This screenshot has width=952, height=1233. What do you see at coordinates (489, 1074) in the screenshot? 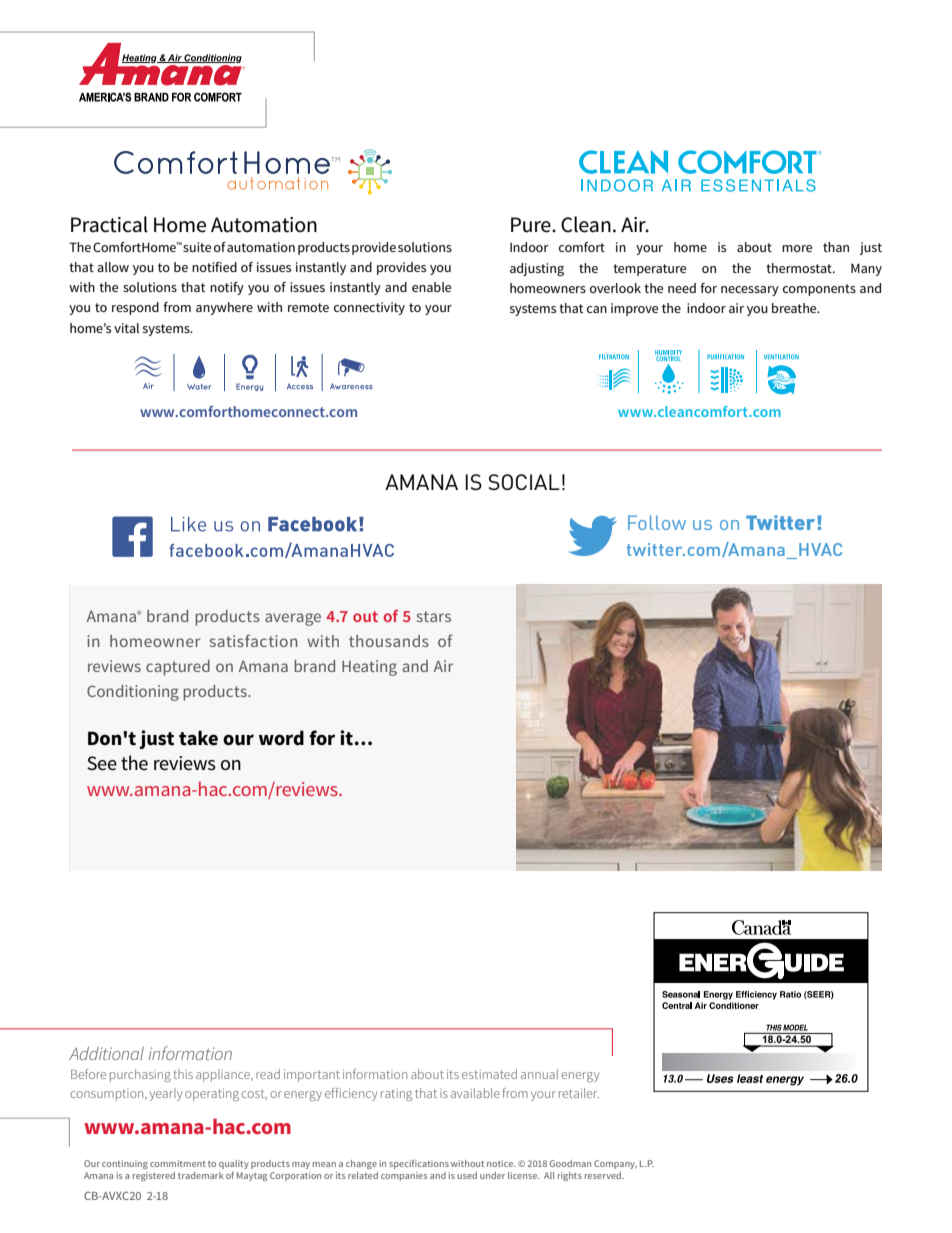
I see `estimated` at bounding box center [489, 1074].
